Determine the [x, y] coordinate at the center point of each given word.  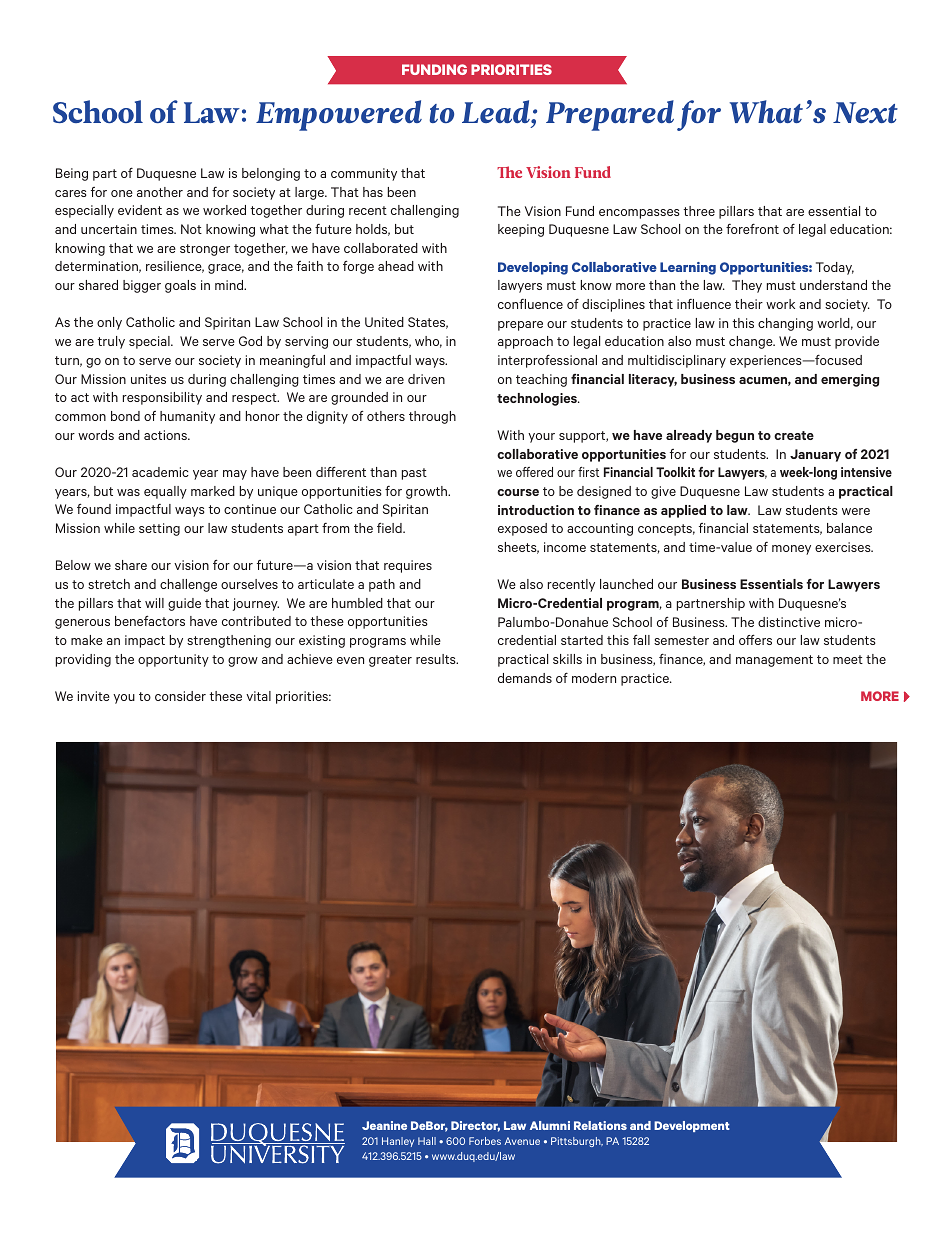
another [160, 192]
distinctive [789, 622]
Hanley [398, 1142]
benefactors [150, 621]
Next [865, 112]
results [437, 659]
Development [692, 1126]
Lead [497, 111]
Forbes [485, 1141]
